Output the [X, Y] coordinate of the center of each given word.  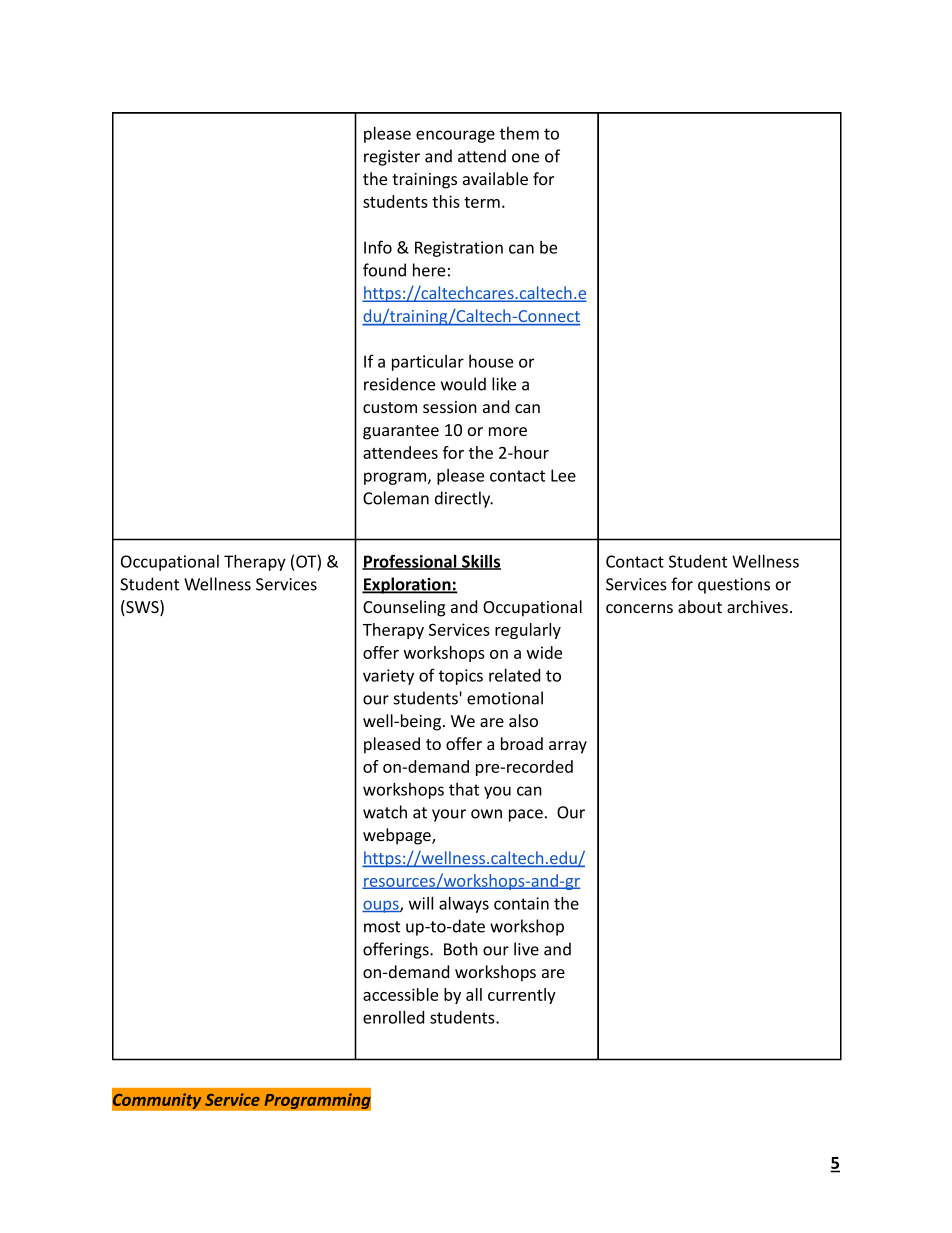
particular [428, 363]
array [568, 747]
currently [522, 996]
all [474, 994]
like [504, 384]
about [700, 606]
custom [390, 407]
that [464, 789]
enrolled [393, 1017]
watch [385, 812]
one [525, 158]
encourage [455, 136]
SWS [142, 608]
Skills [480, 562]
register [392, 158]
